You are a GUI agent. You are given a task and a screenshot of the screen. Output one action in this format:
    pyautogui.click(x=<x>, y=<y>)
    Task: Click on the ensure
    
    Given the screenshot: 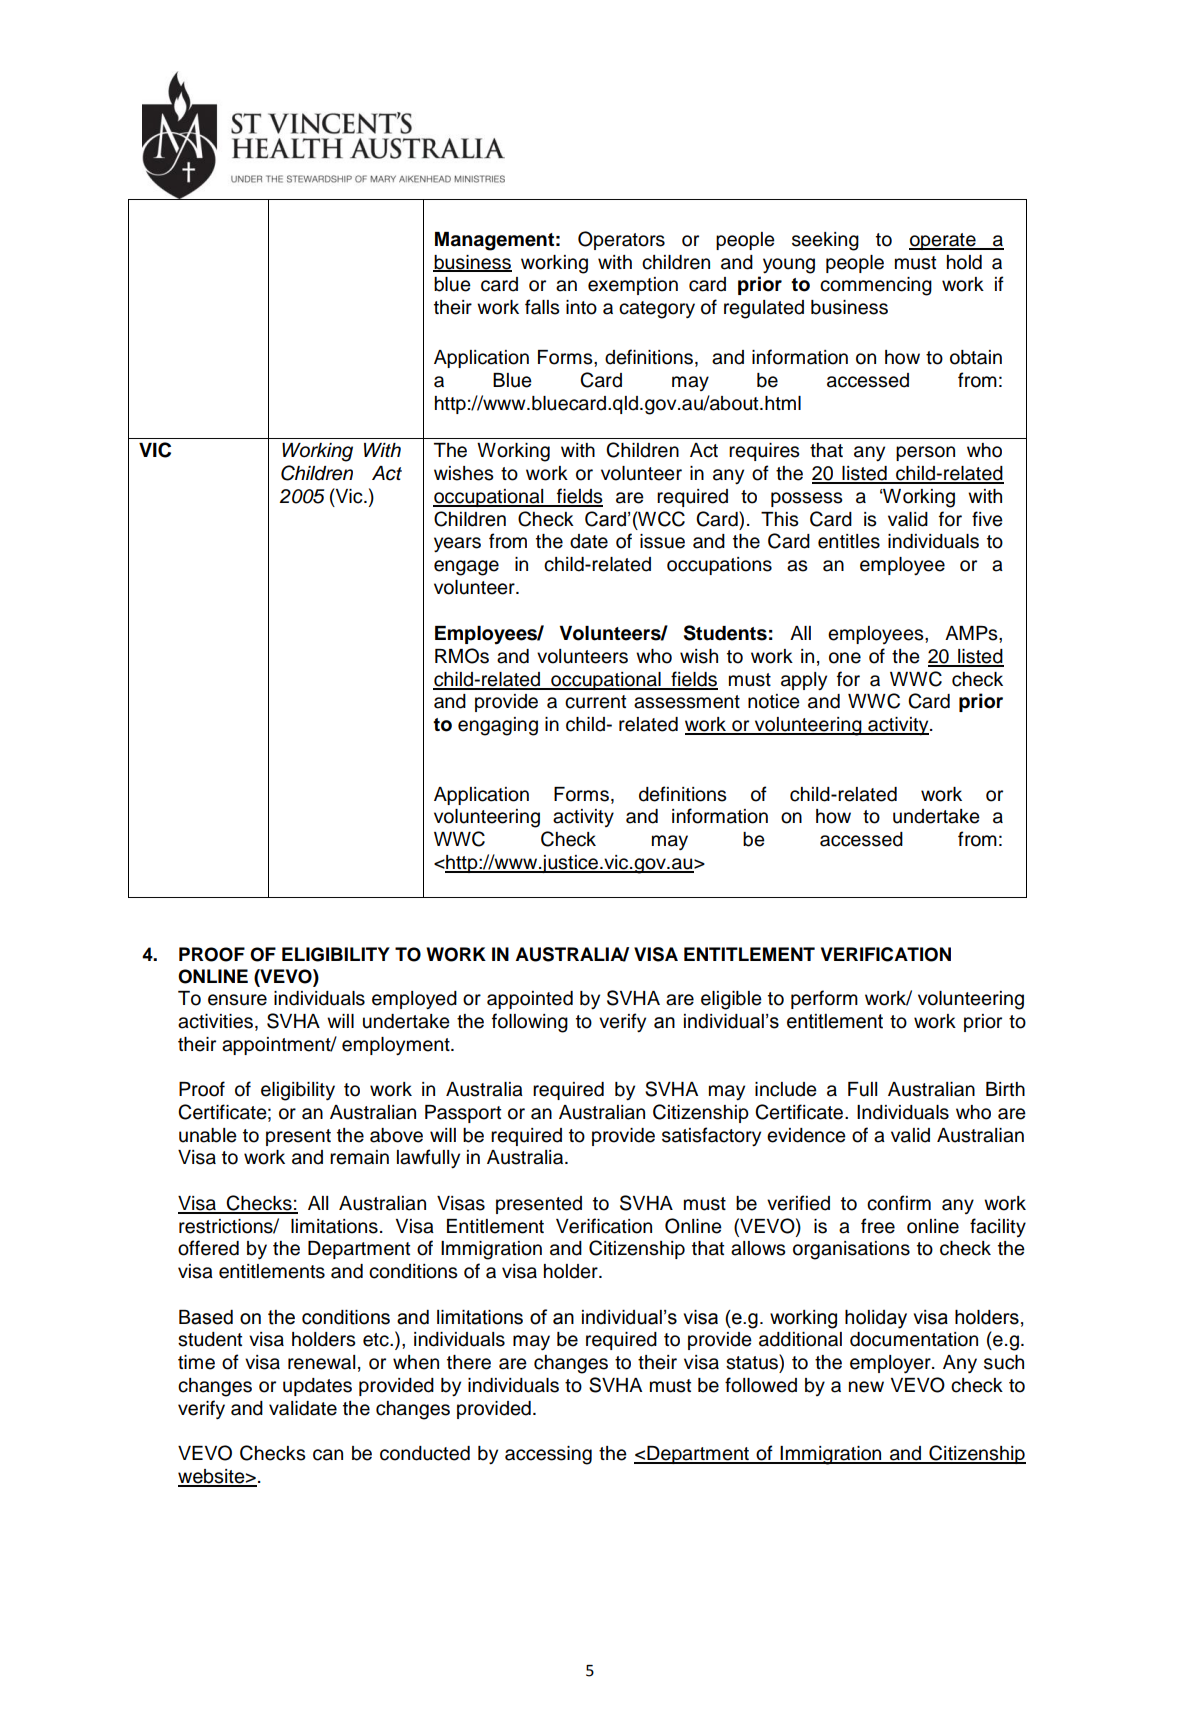 What is the action you would take?
    pyautogui.click(x=237, y=1000)
